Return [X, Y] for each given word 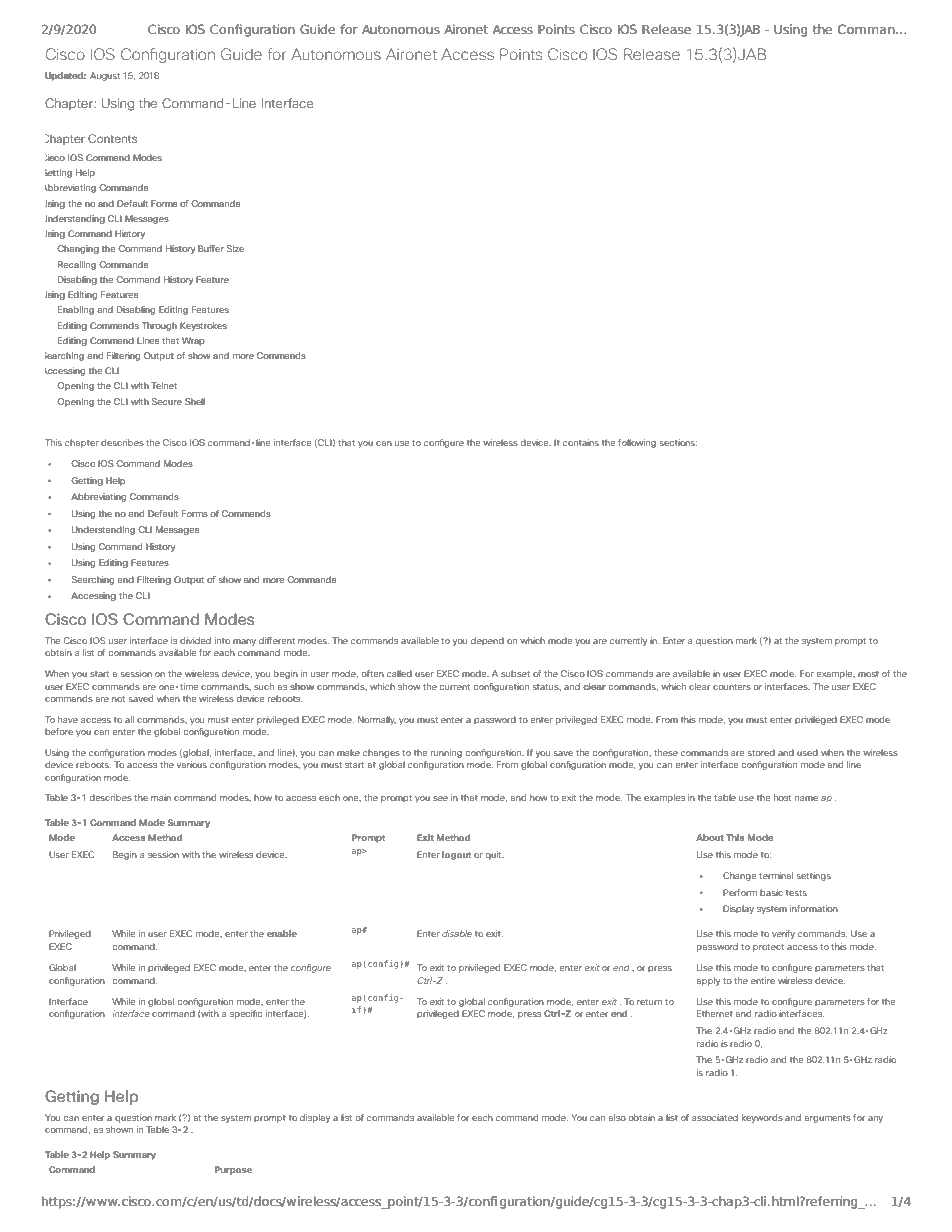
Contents [112, 138]
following [637, 443]
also [617, 1117]
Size [235, 248]
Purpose [234, 1171]
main [161, 797]
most [868, 674]
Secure [166, 401]
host [782, 797]
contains [581, 442]
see [440, 798]
